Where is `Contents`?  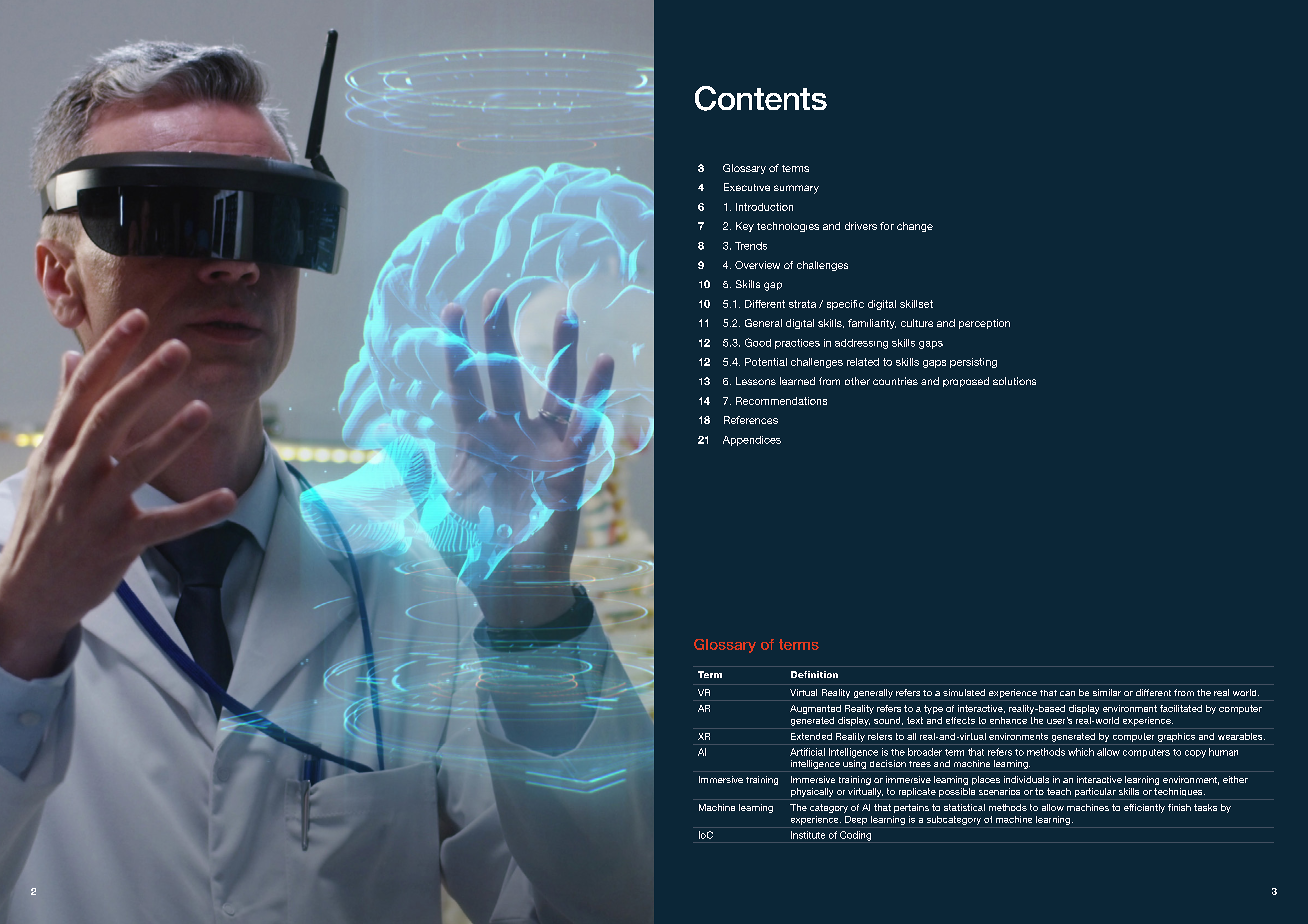
Contents is located at coordinates (761, 98).
